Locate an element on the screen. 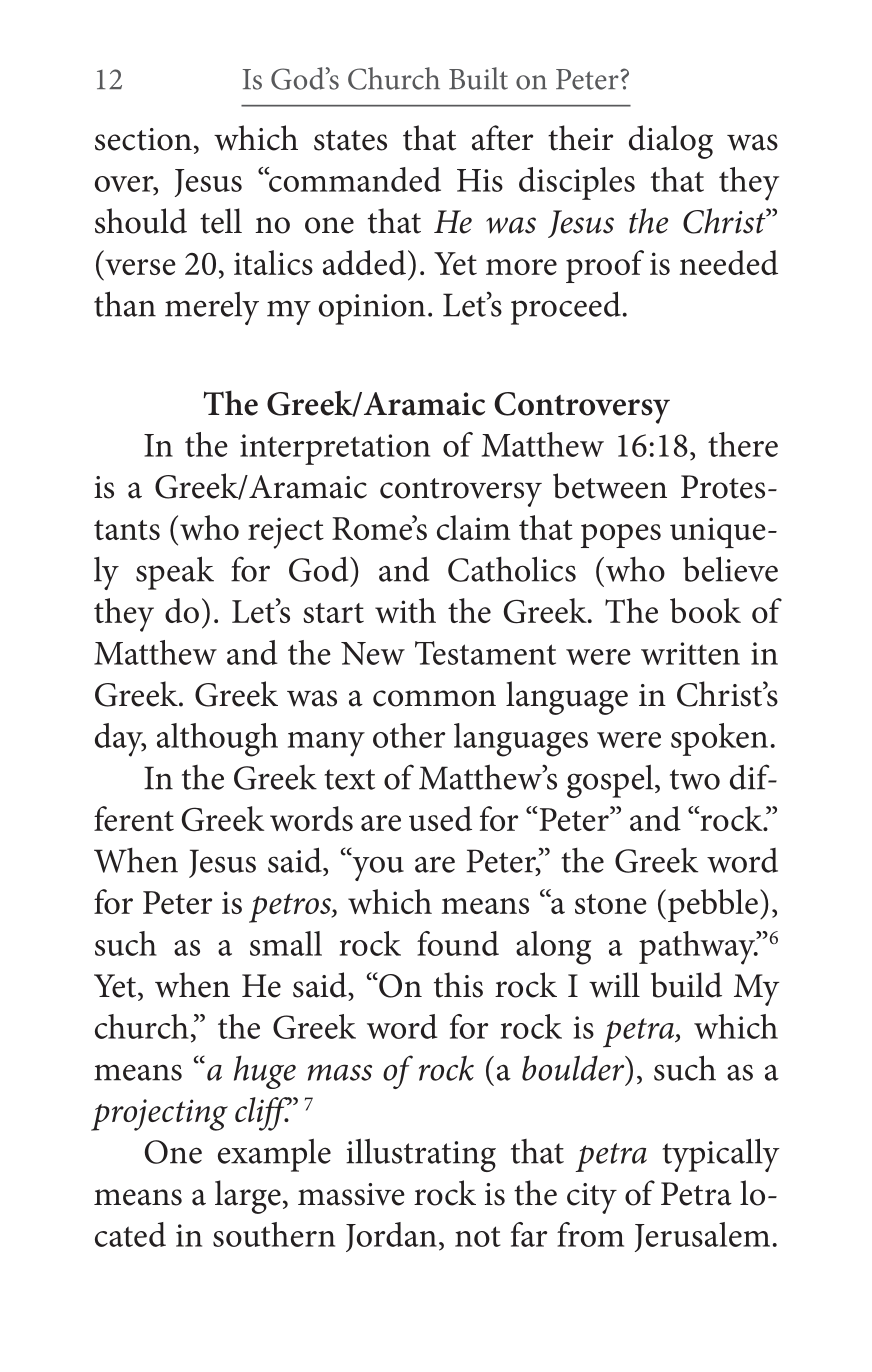  Built is located at coordinates (478, 78).
